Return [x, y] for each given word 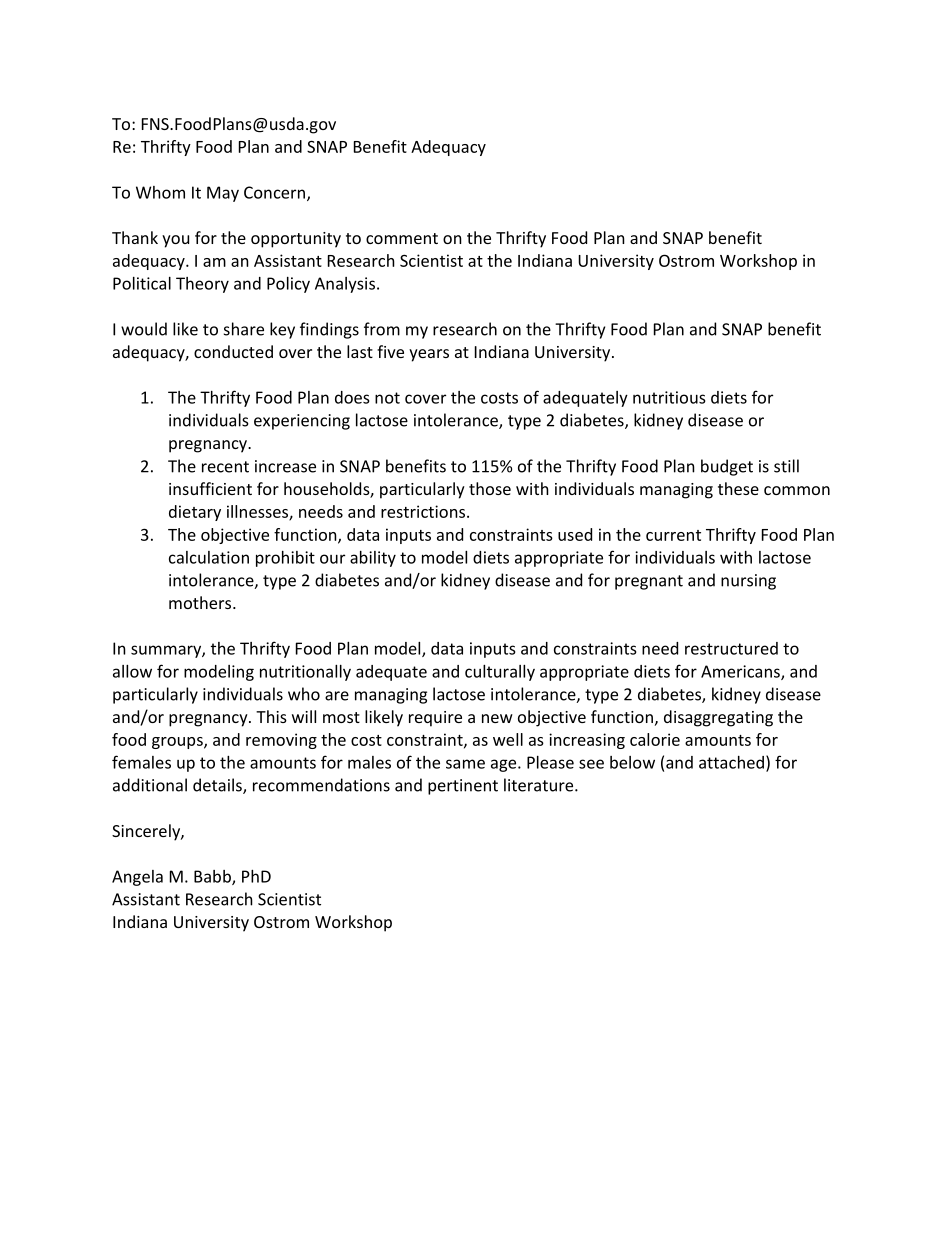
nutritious [669, 397]
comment [402, 238]
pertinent [463, 787]
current [673, 535]
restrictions [423, 511]
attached [731, 762]
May [223, 194]
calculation [209, 557]
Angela [137, 878]
